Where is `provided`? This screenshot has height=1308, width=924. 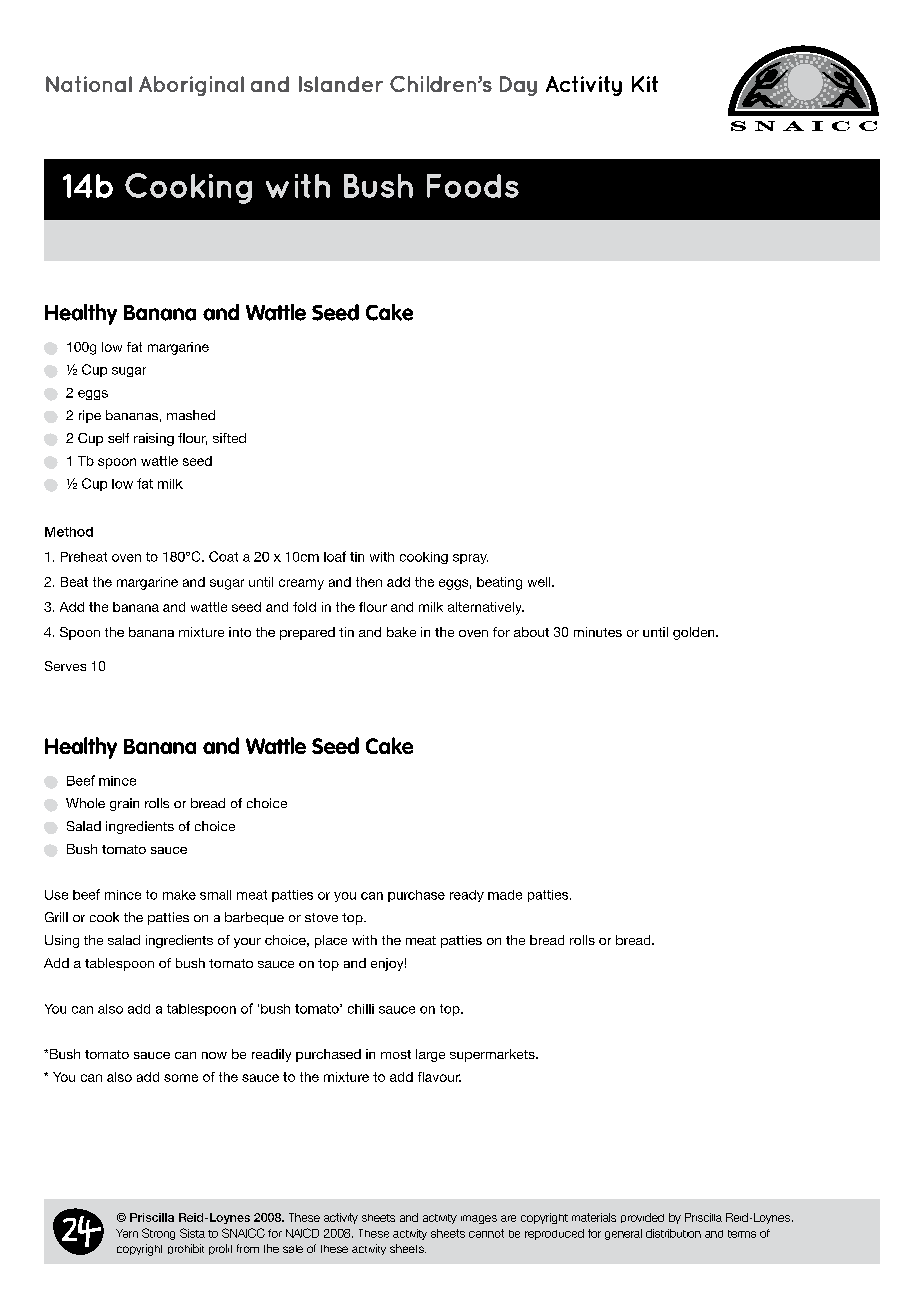 provided is located at coordinates (642, 1218).
